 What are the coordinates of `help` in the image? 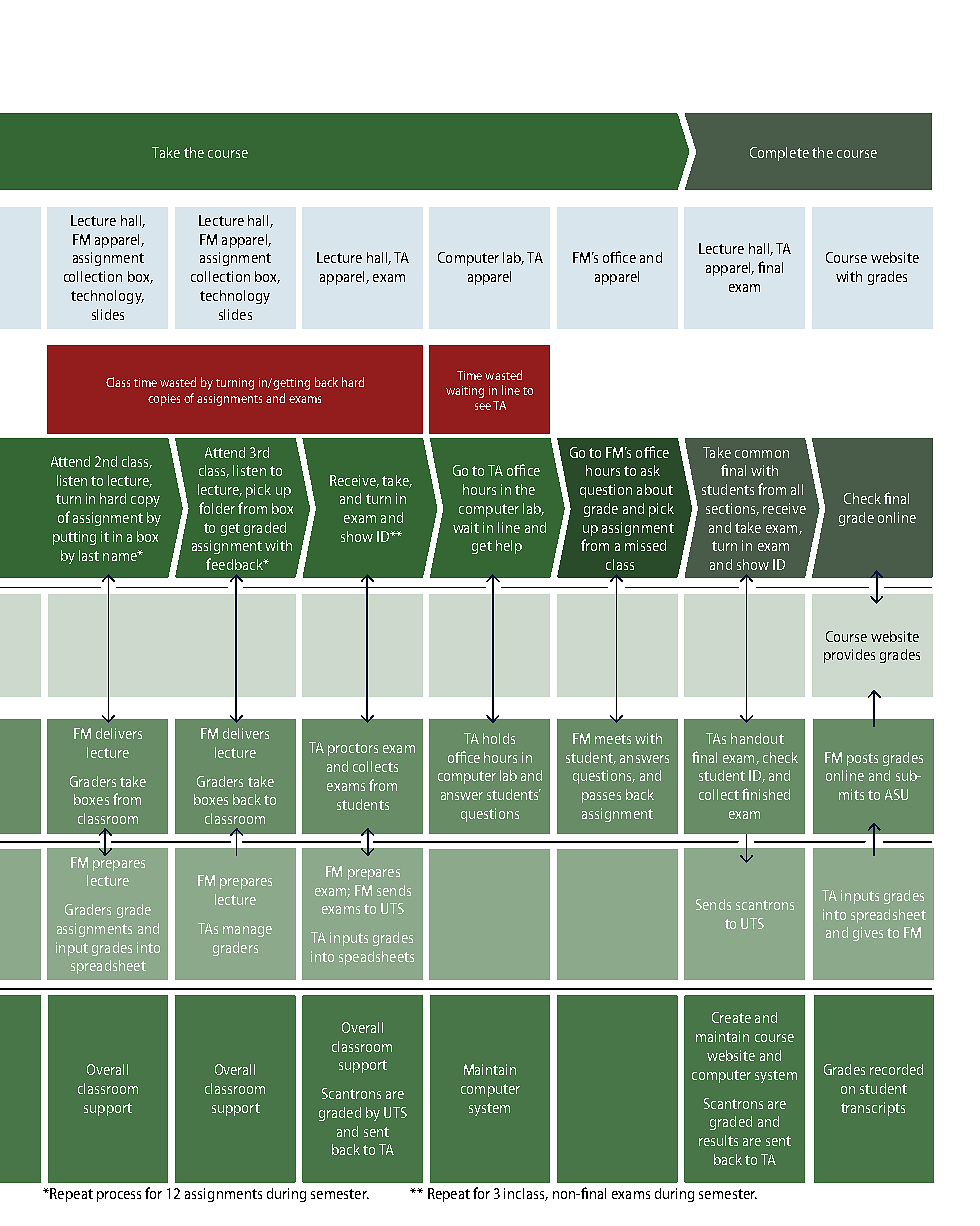 It's located at (509, 547).
